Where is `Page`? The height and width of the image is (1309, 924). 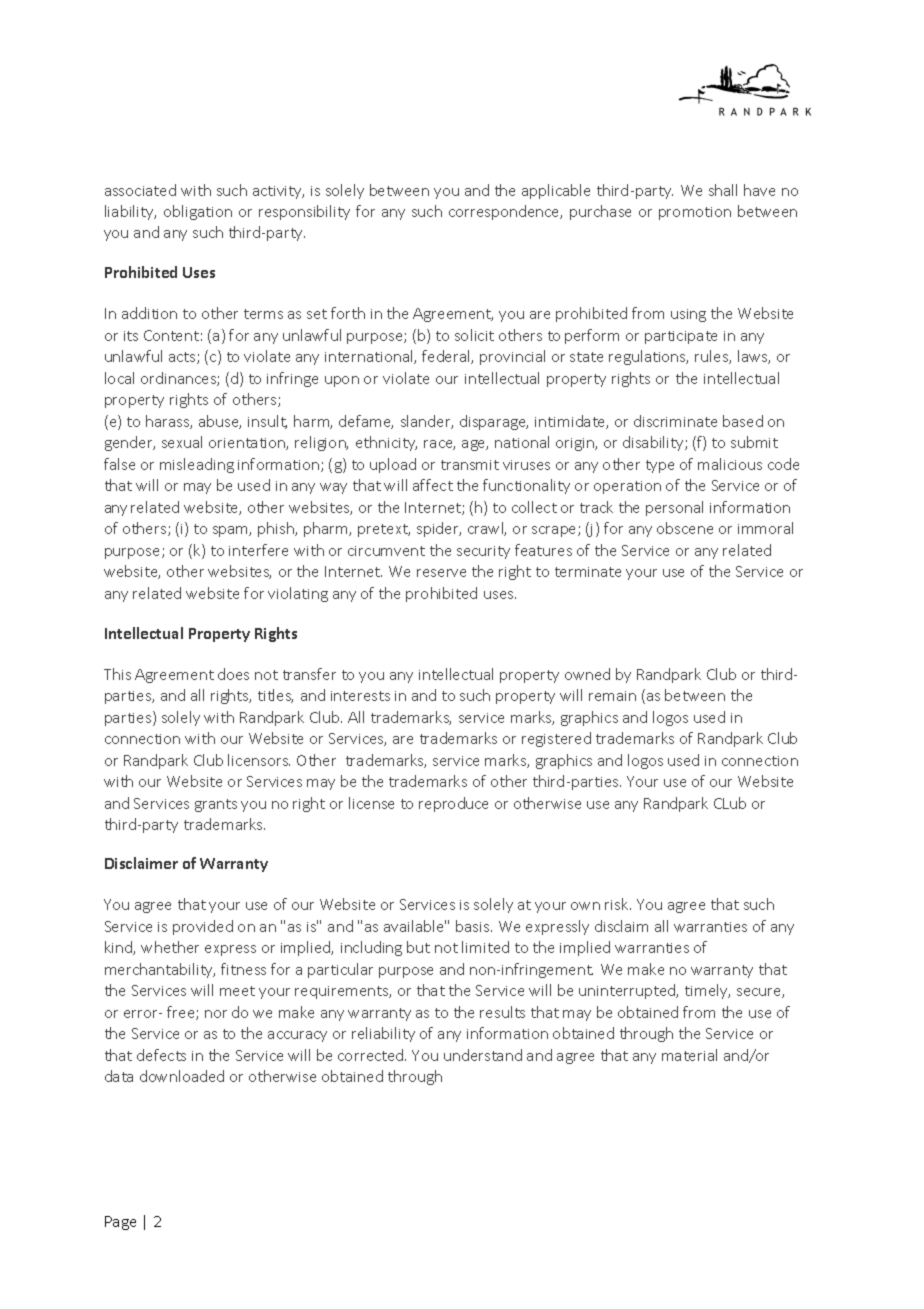 Page is located at coordinates (120, 1223).
